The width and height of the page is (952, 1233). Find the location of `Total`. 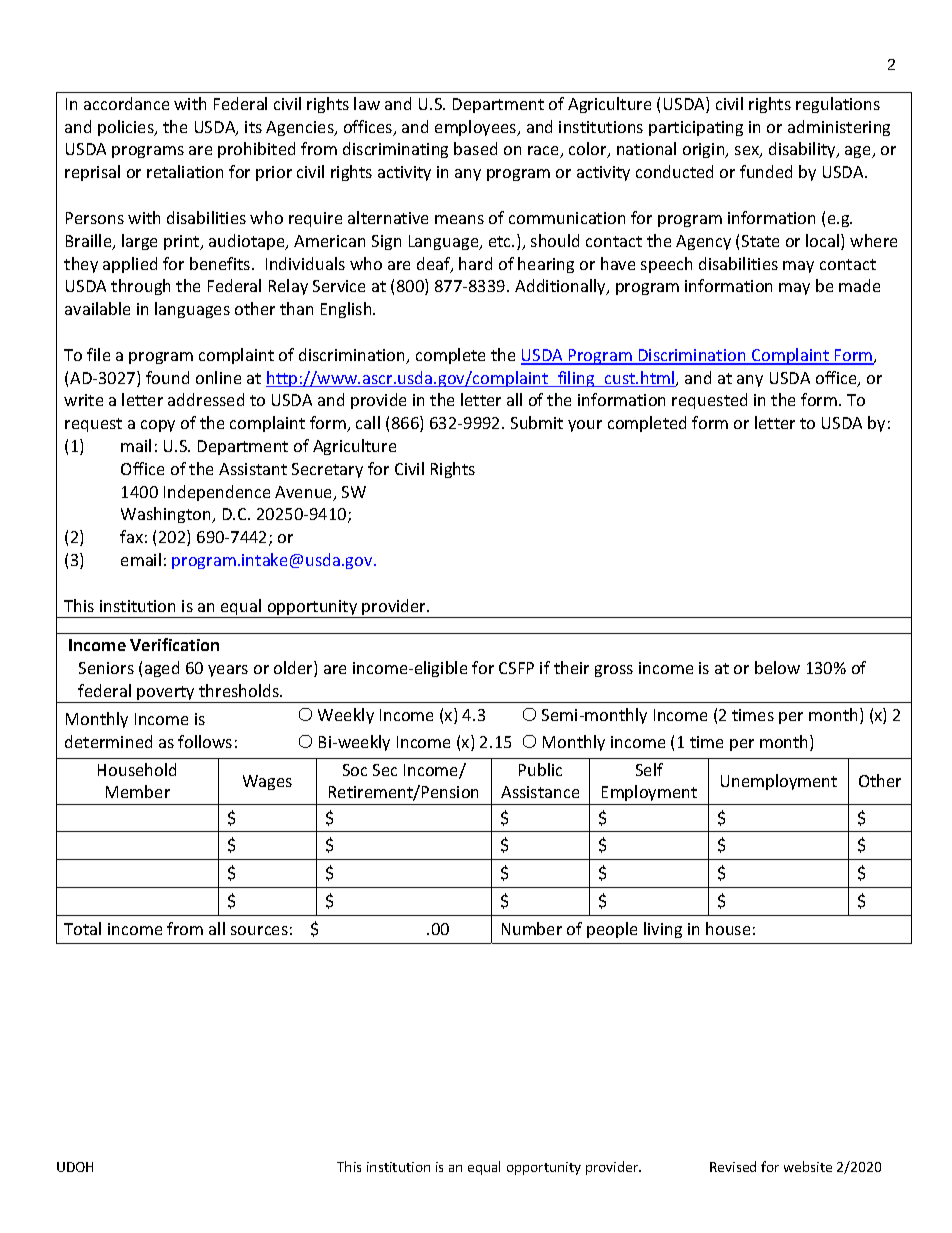

Total is located at coordinates (82, 928).
